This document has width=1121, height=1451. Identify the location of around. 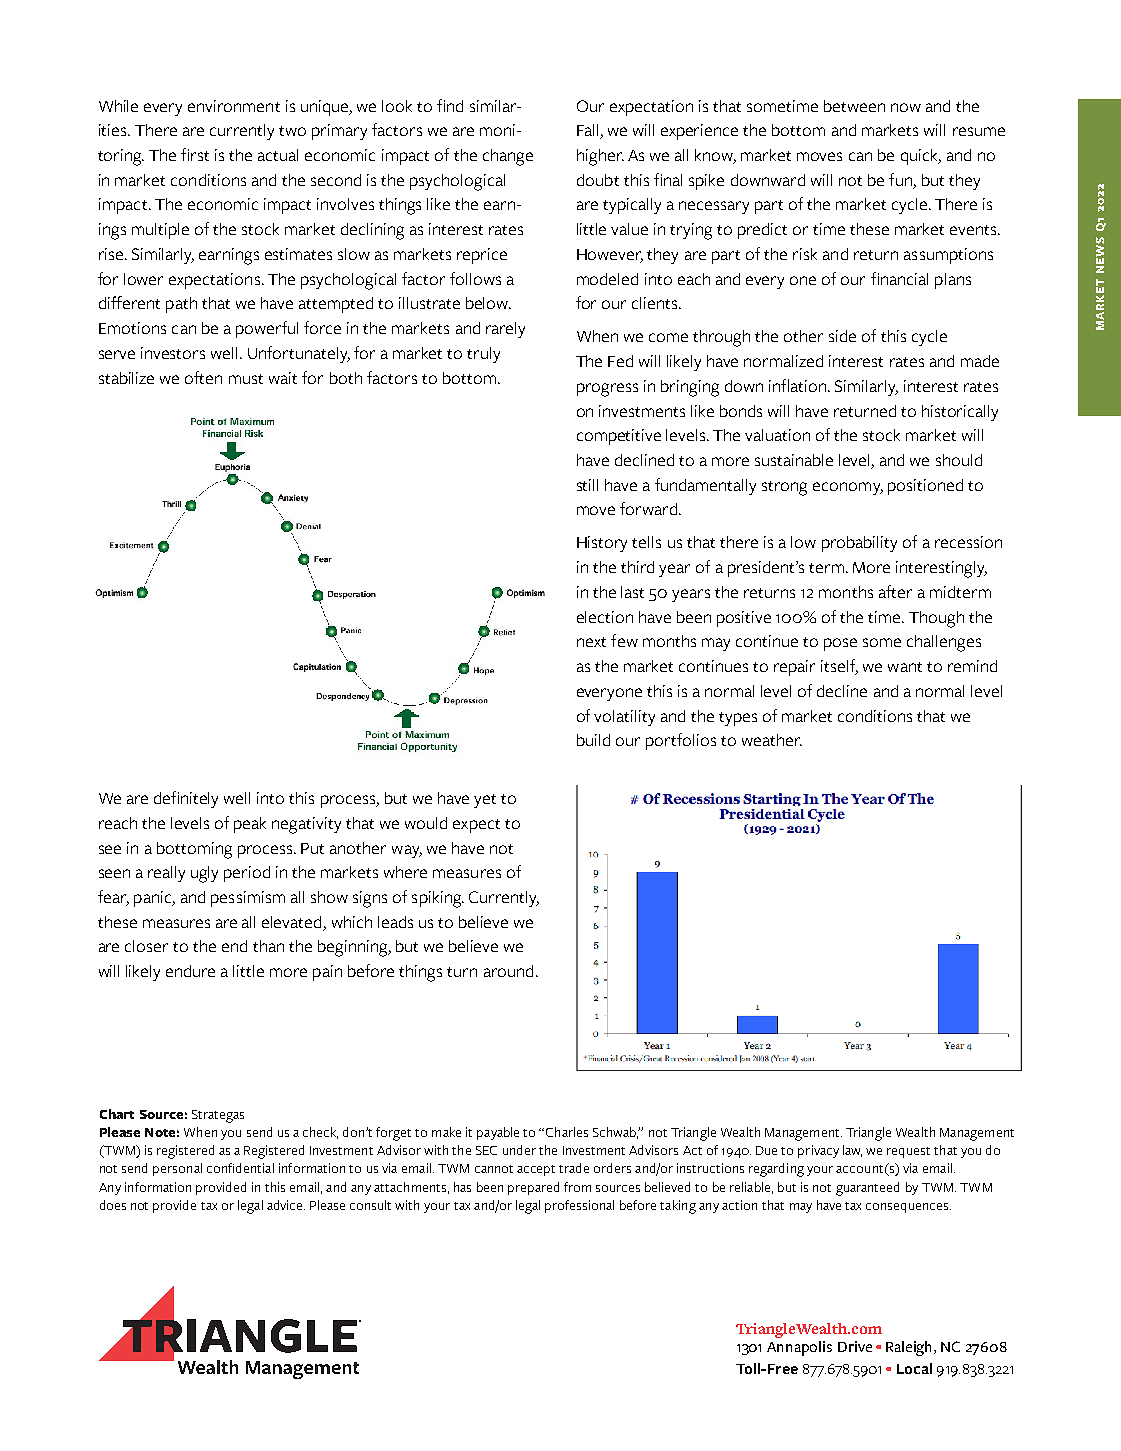
(508, 971).
